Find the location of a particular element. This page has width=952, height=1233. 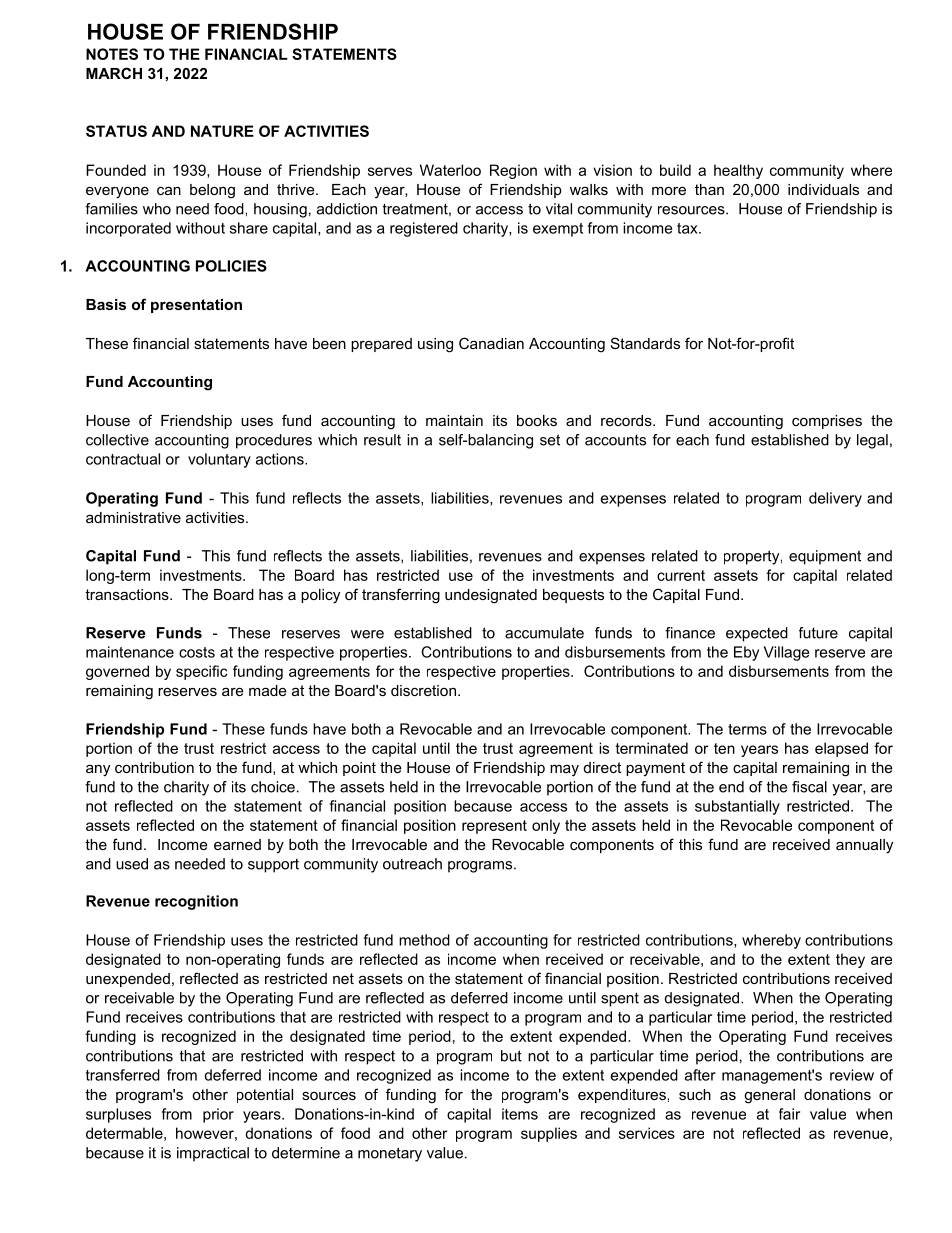

healthy is located at coordinates (738, 171).
